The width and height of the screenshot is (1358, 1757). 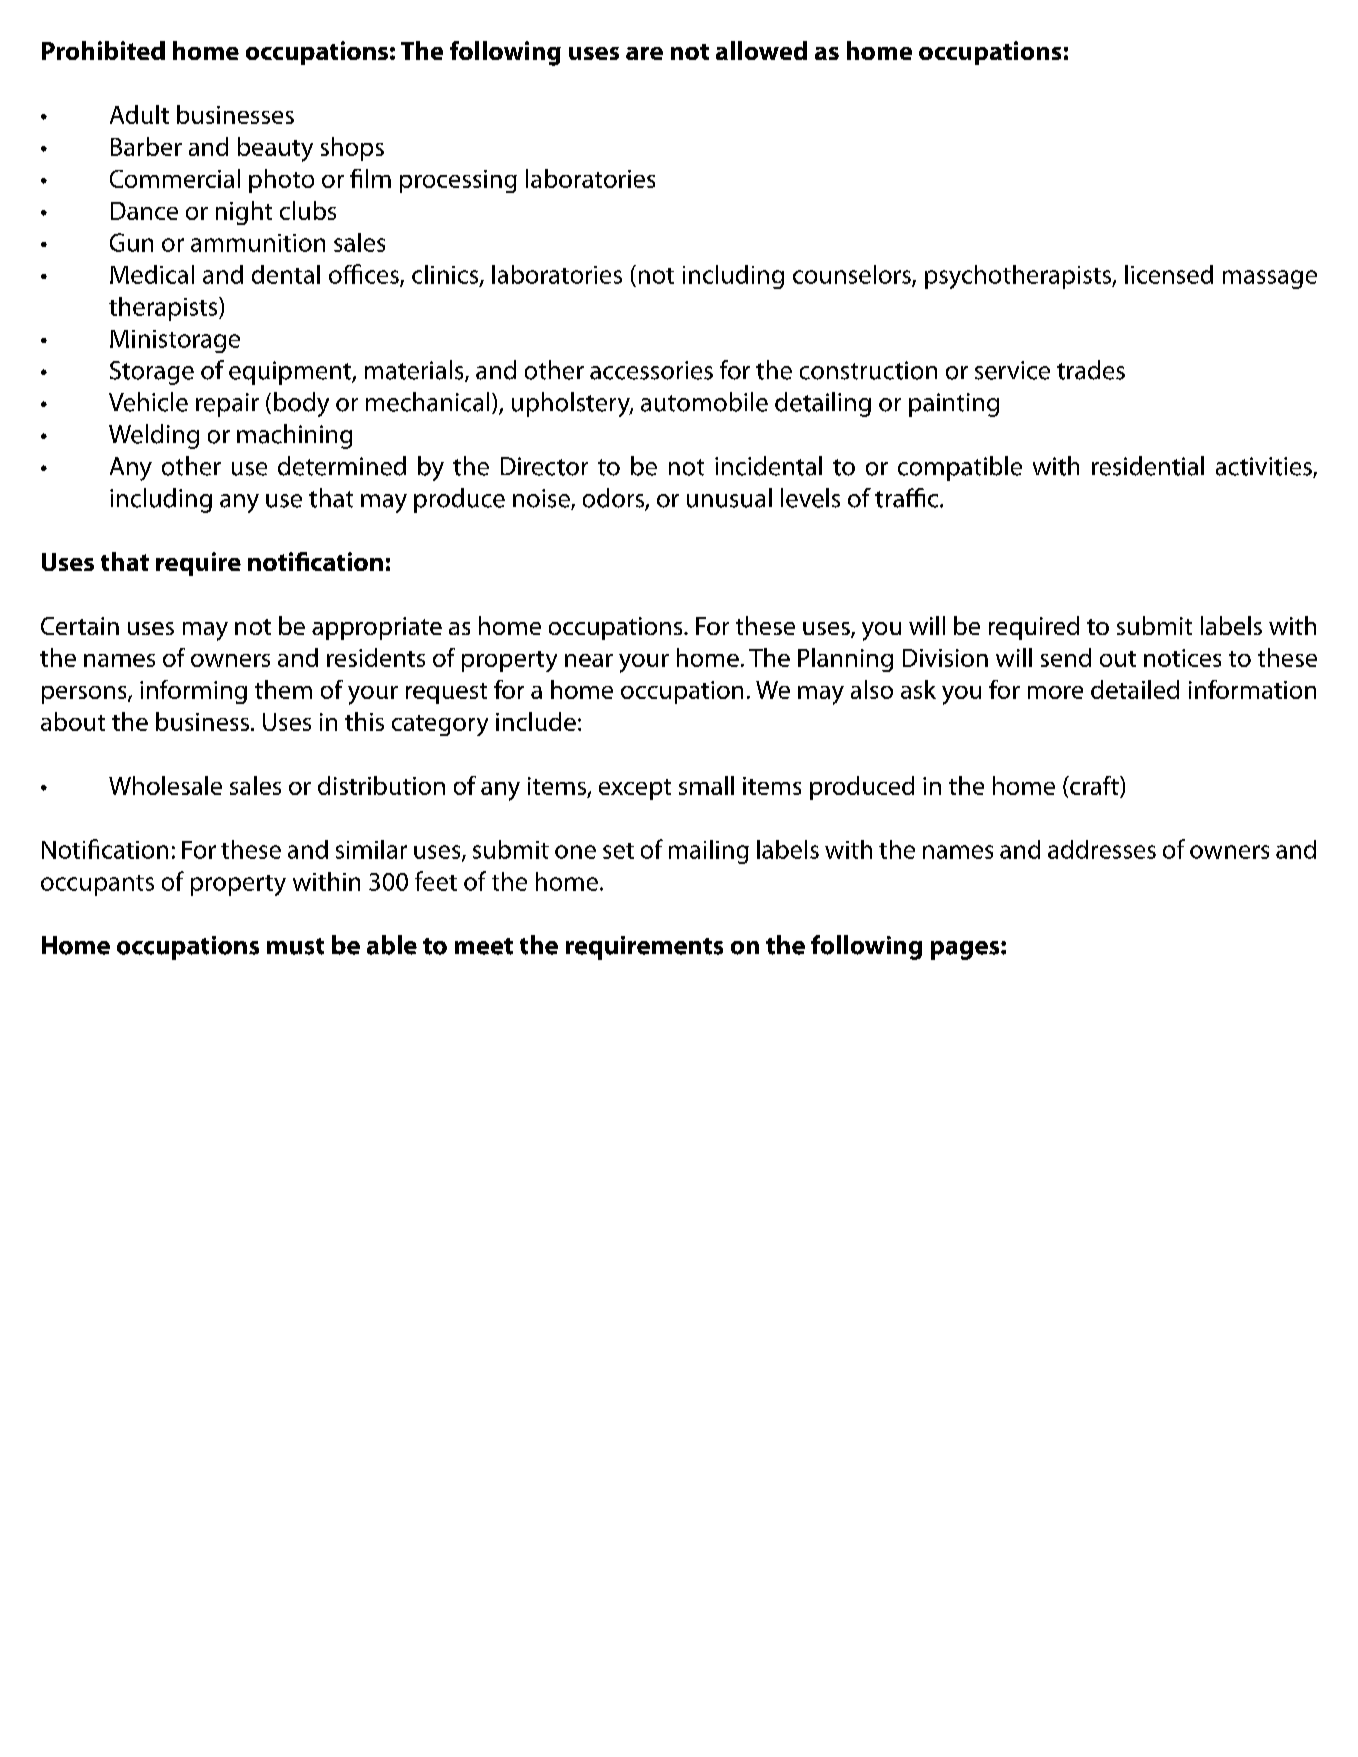 I want to click on allowed, so click(x=761, y=50).
